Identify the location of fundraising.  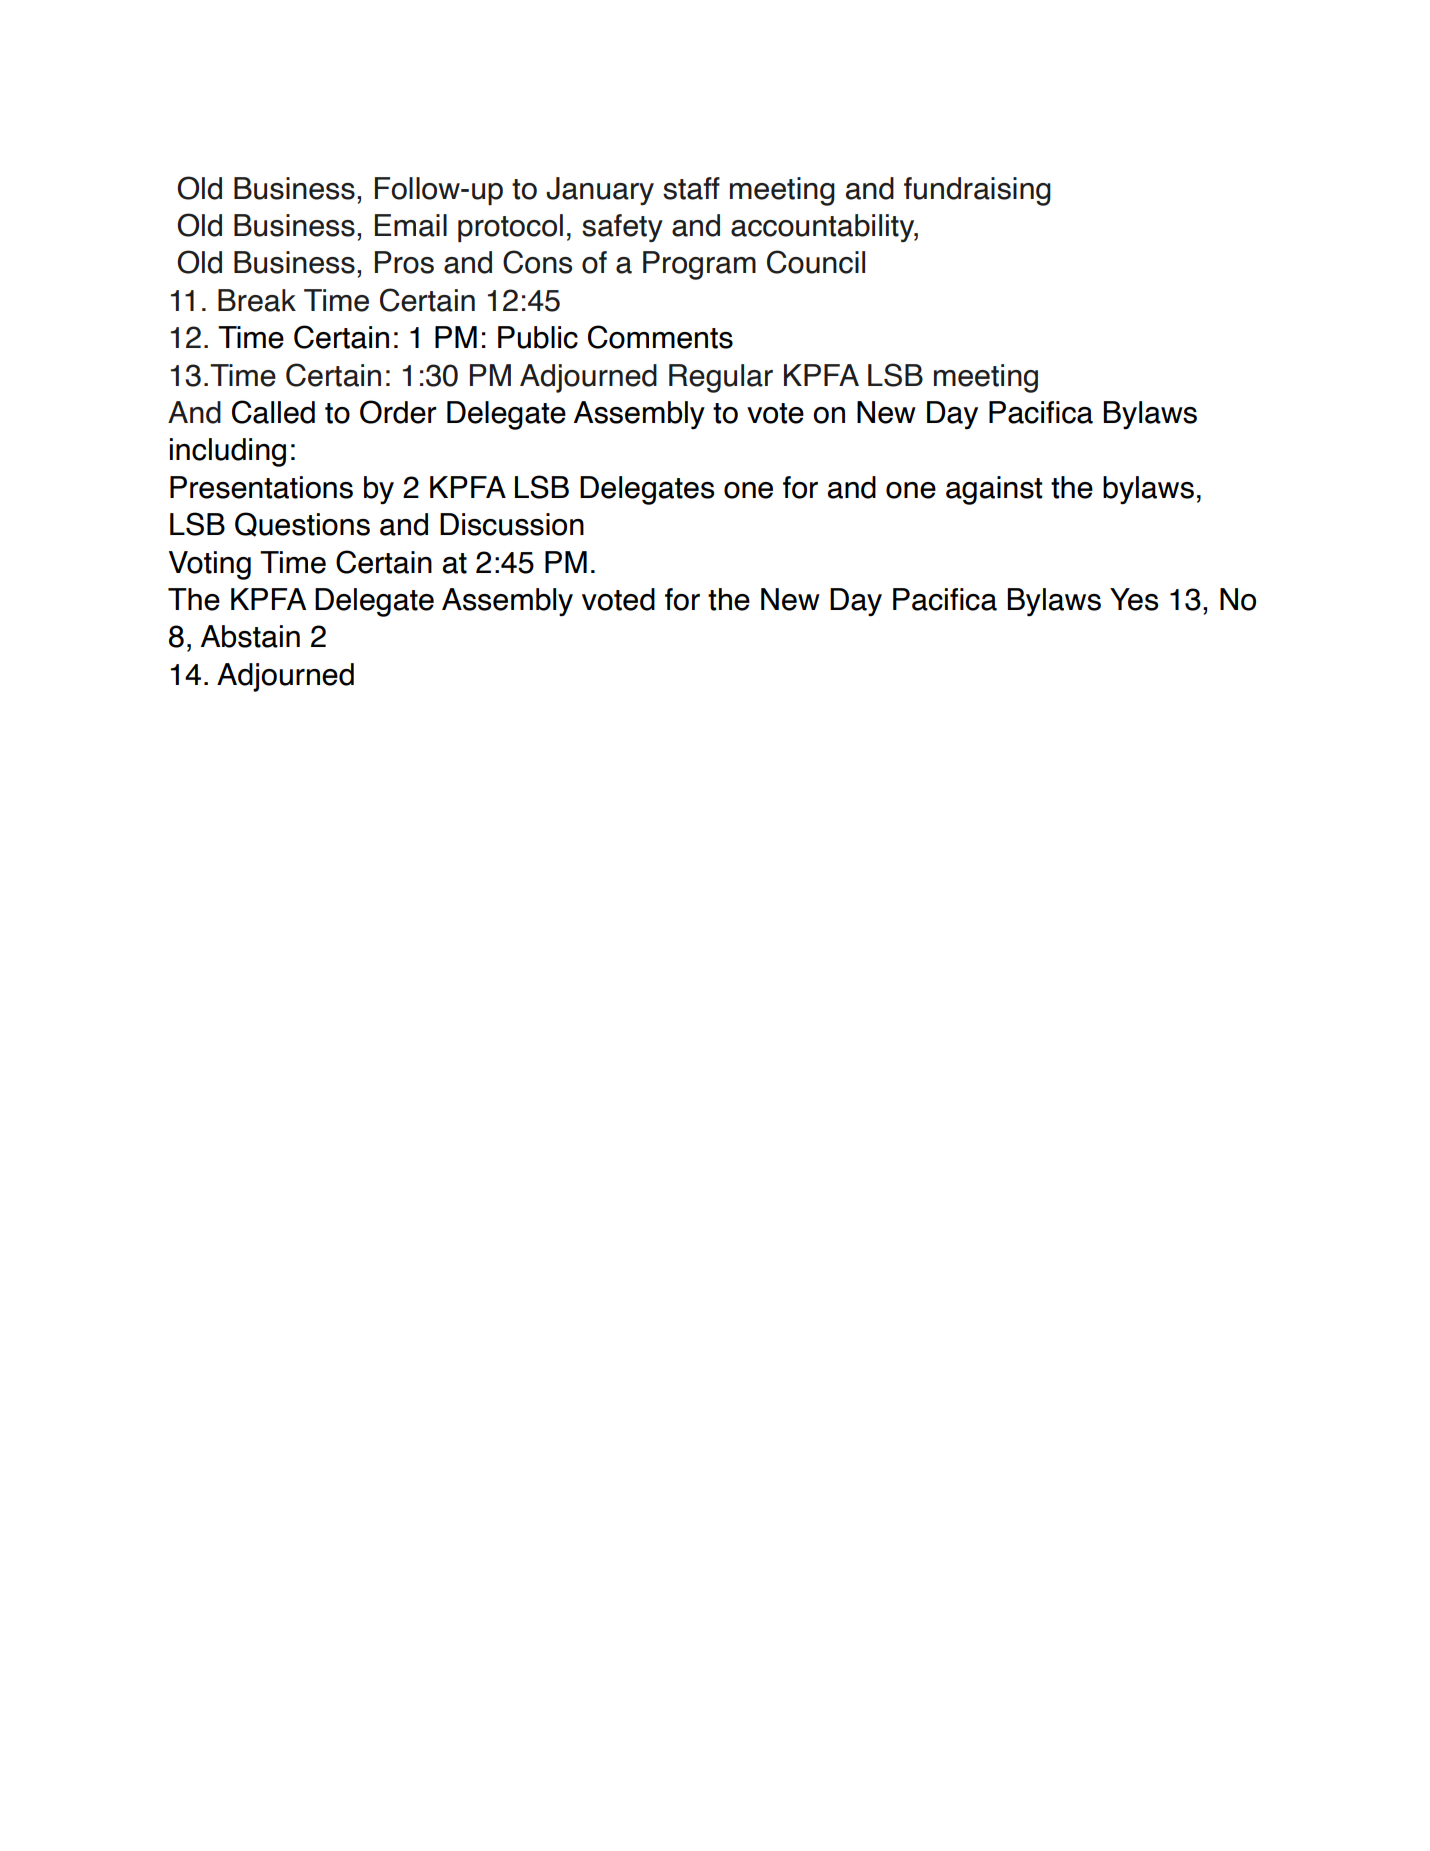
(977, 191).
